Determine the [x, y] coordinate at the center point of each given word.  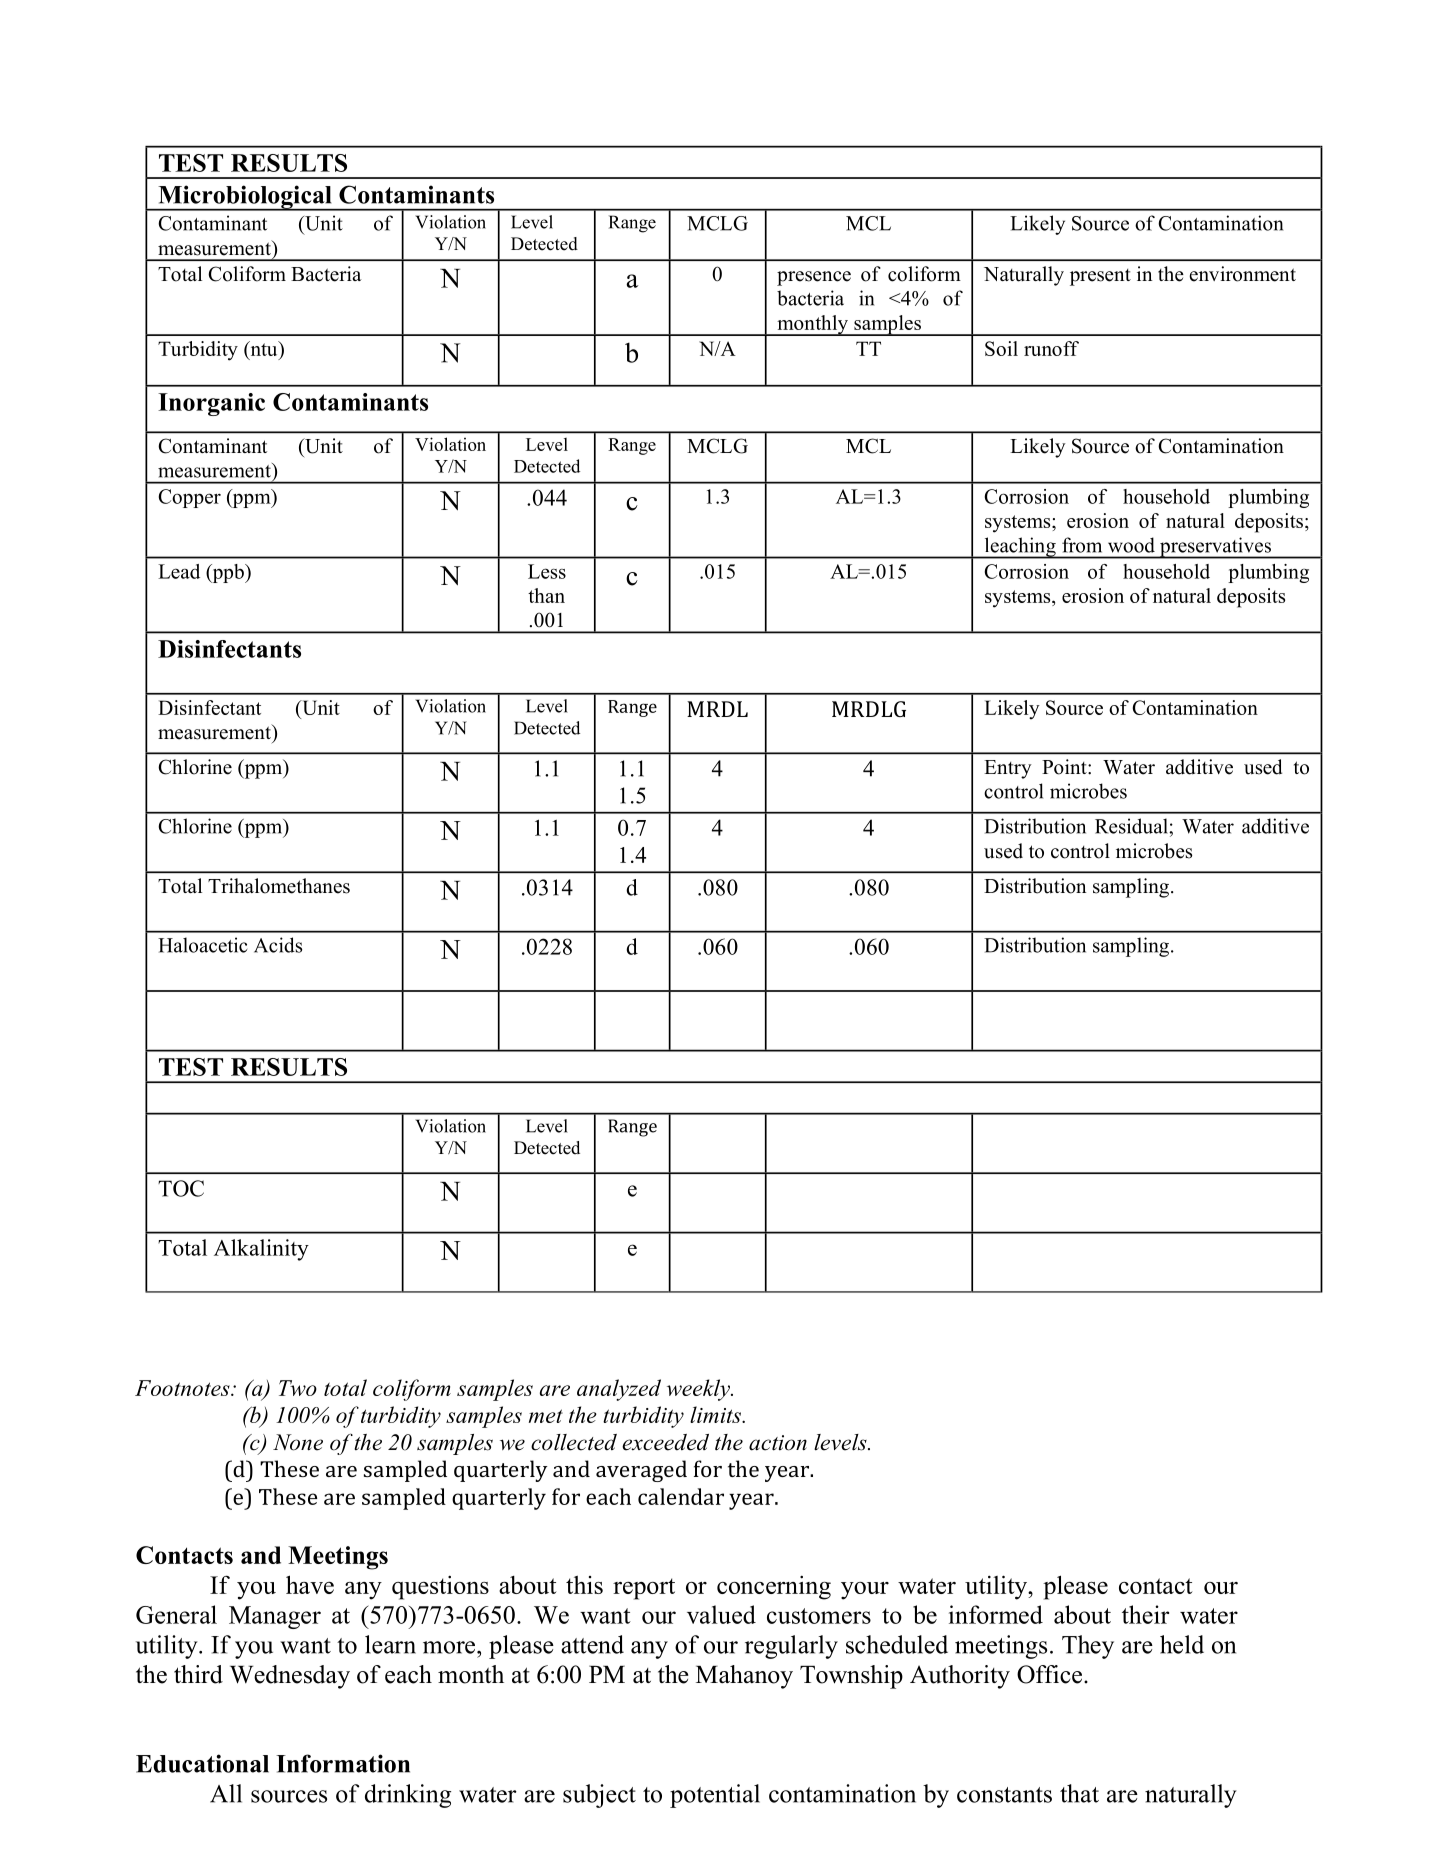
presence [814, 278]
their [1145, 1614]
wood [1131, 545]
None [298, 1442]
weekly [699, 1390]
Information [343, 1763]
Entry [1008, 769]
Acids [278, 945]
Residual [1132, 826]
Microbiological [245, 198]
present [1100, 277]
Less [547, 571]
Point [1065, 767]
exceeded [665, 1442]
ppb [228, 573]
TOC [181, 1188]
